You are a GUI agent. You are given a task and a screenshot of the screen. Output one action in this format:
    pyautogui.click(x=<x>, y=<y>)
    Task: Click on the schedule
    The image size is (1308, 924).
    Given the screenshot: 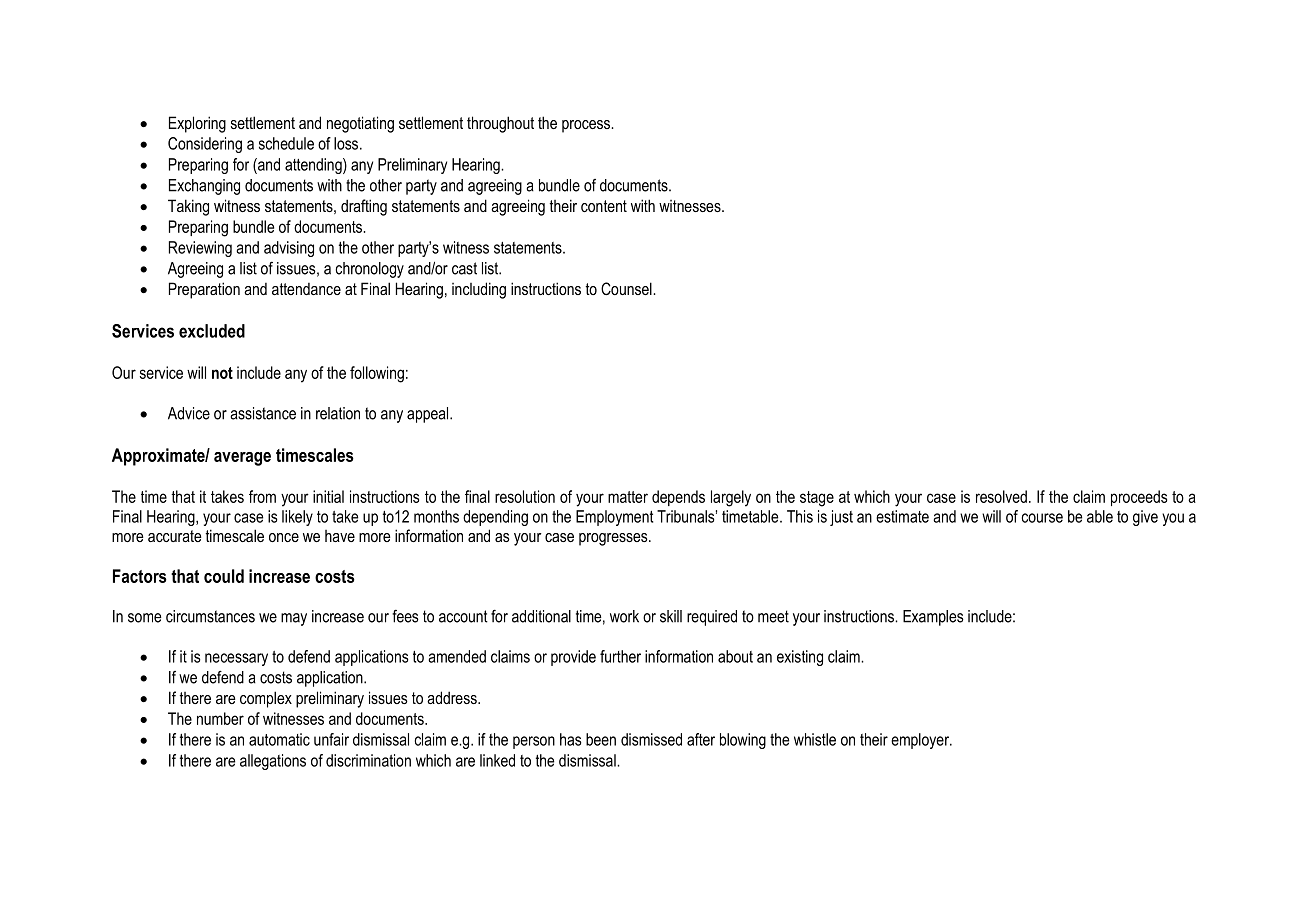 What is the action you would take?
    pyautogui.click(x=286, y=143)
